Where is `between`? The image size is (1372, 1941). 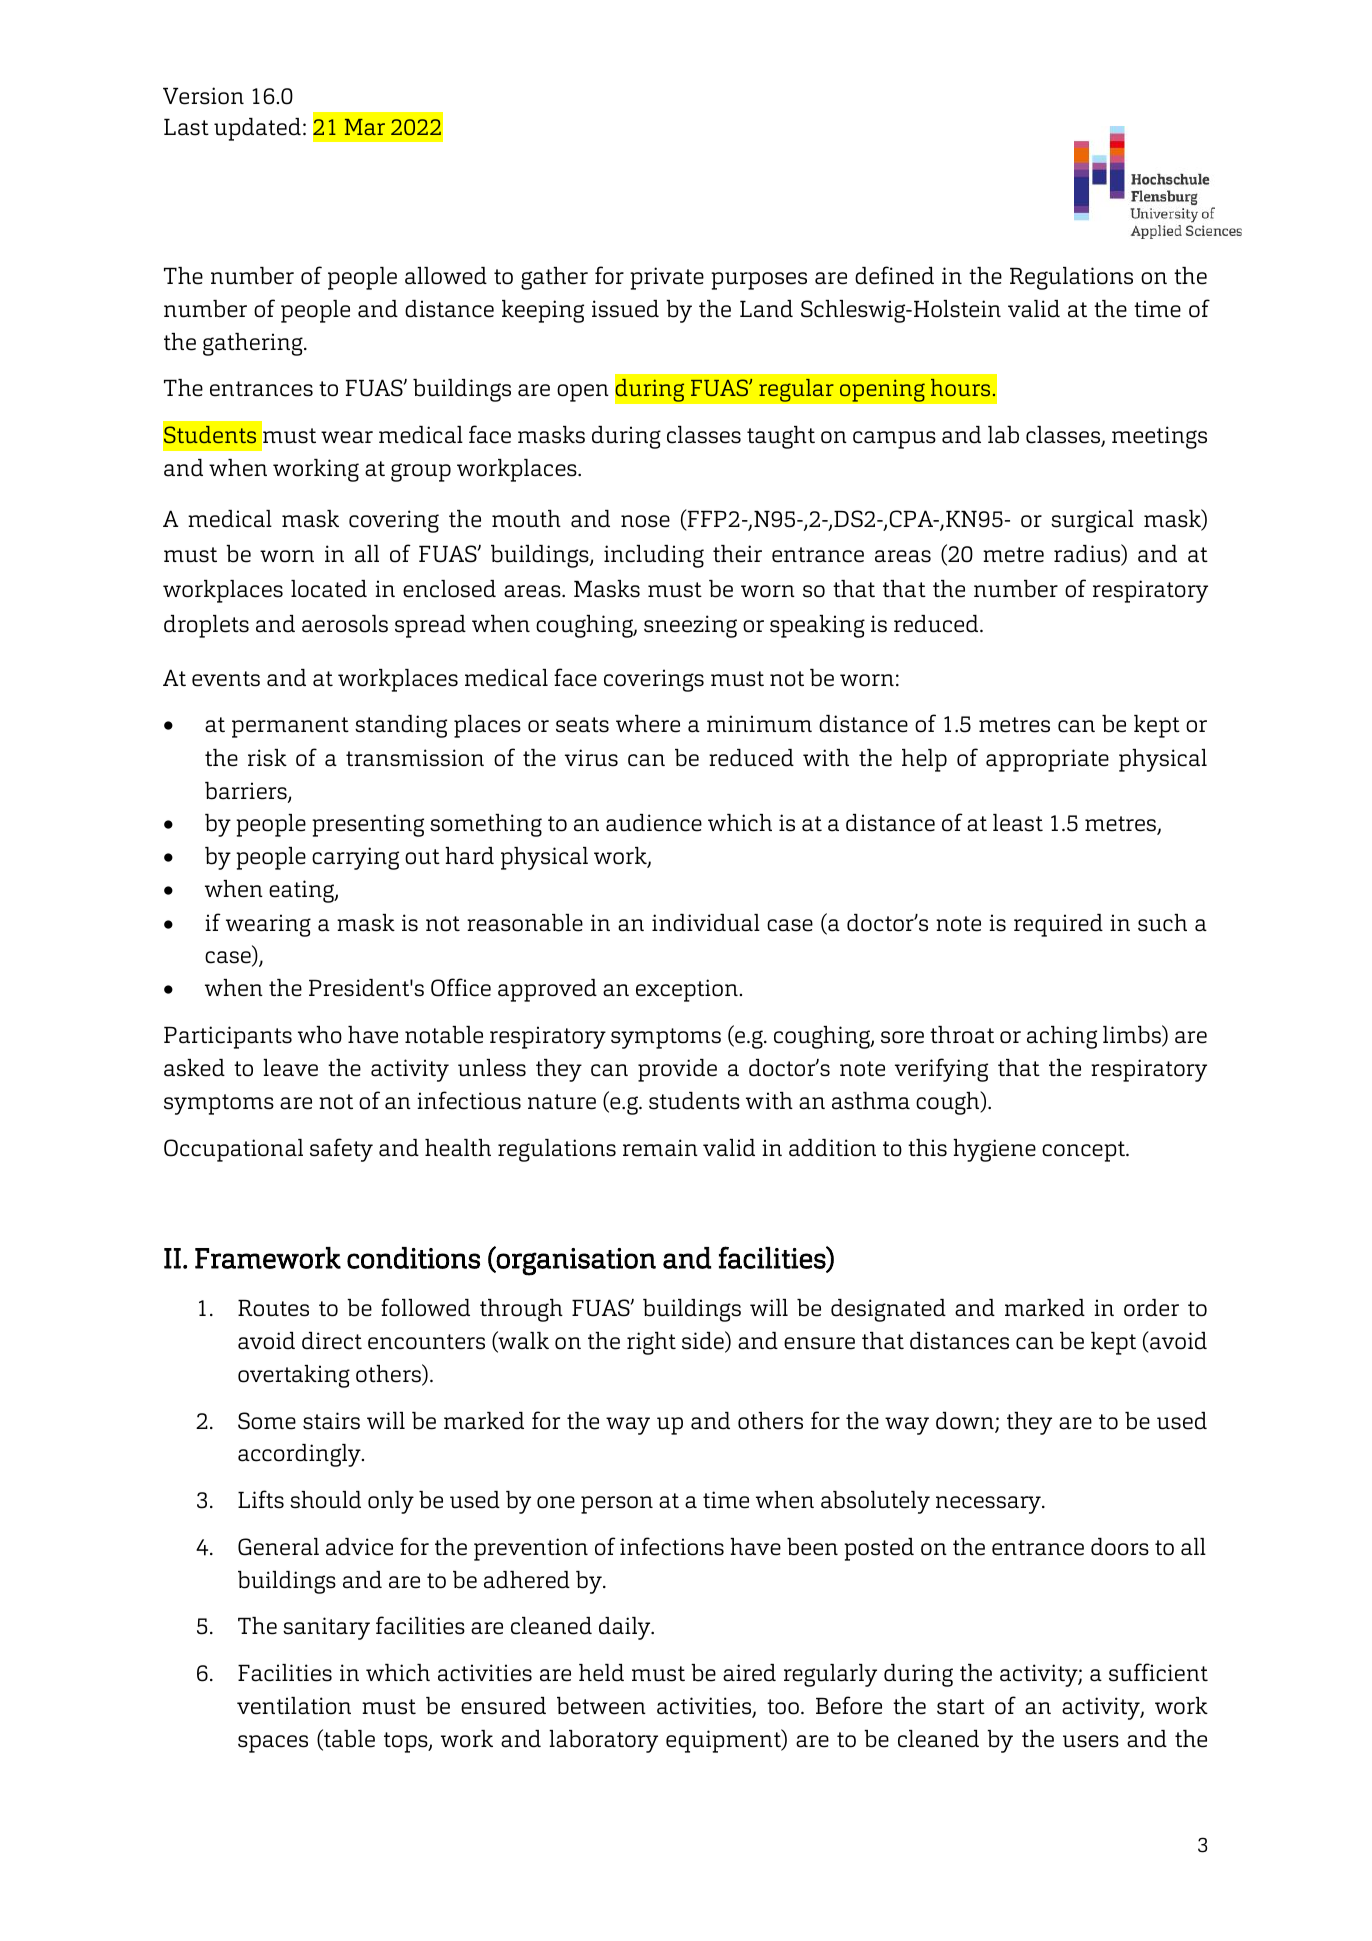
between is located at coordinates (601, 1706).
